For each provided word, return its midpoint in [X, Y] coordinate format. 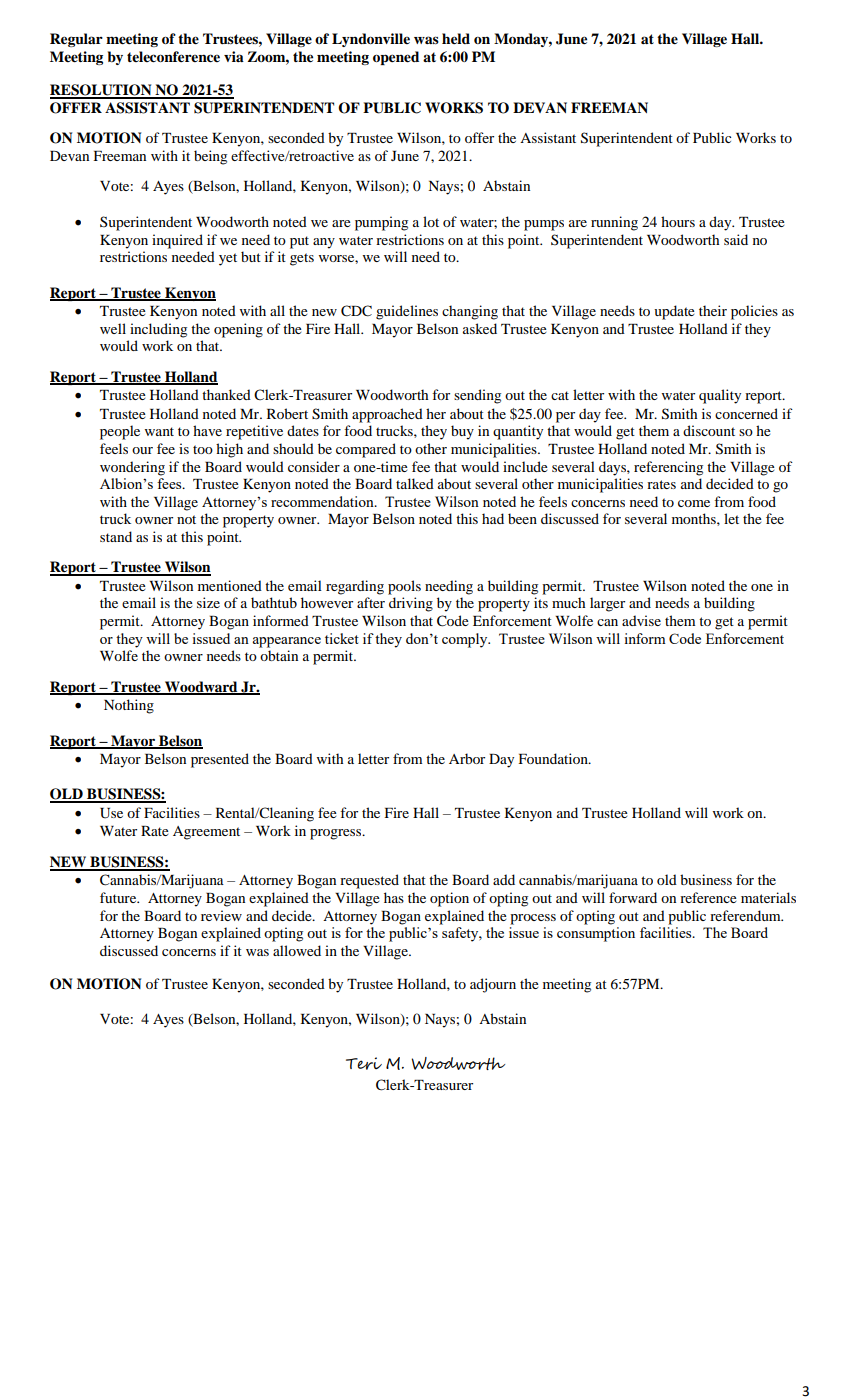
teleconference [173, 56]
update [674, 312]
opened [396, 58]
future [119, 897]
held [456, 38]
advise [641, 620]
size [208, 602]
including [158, 330]
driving [411, 604]
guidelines [407, 312]
